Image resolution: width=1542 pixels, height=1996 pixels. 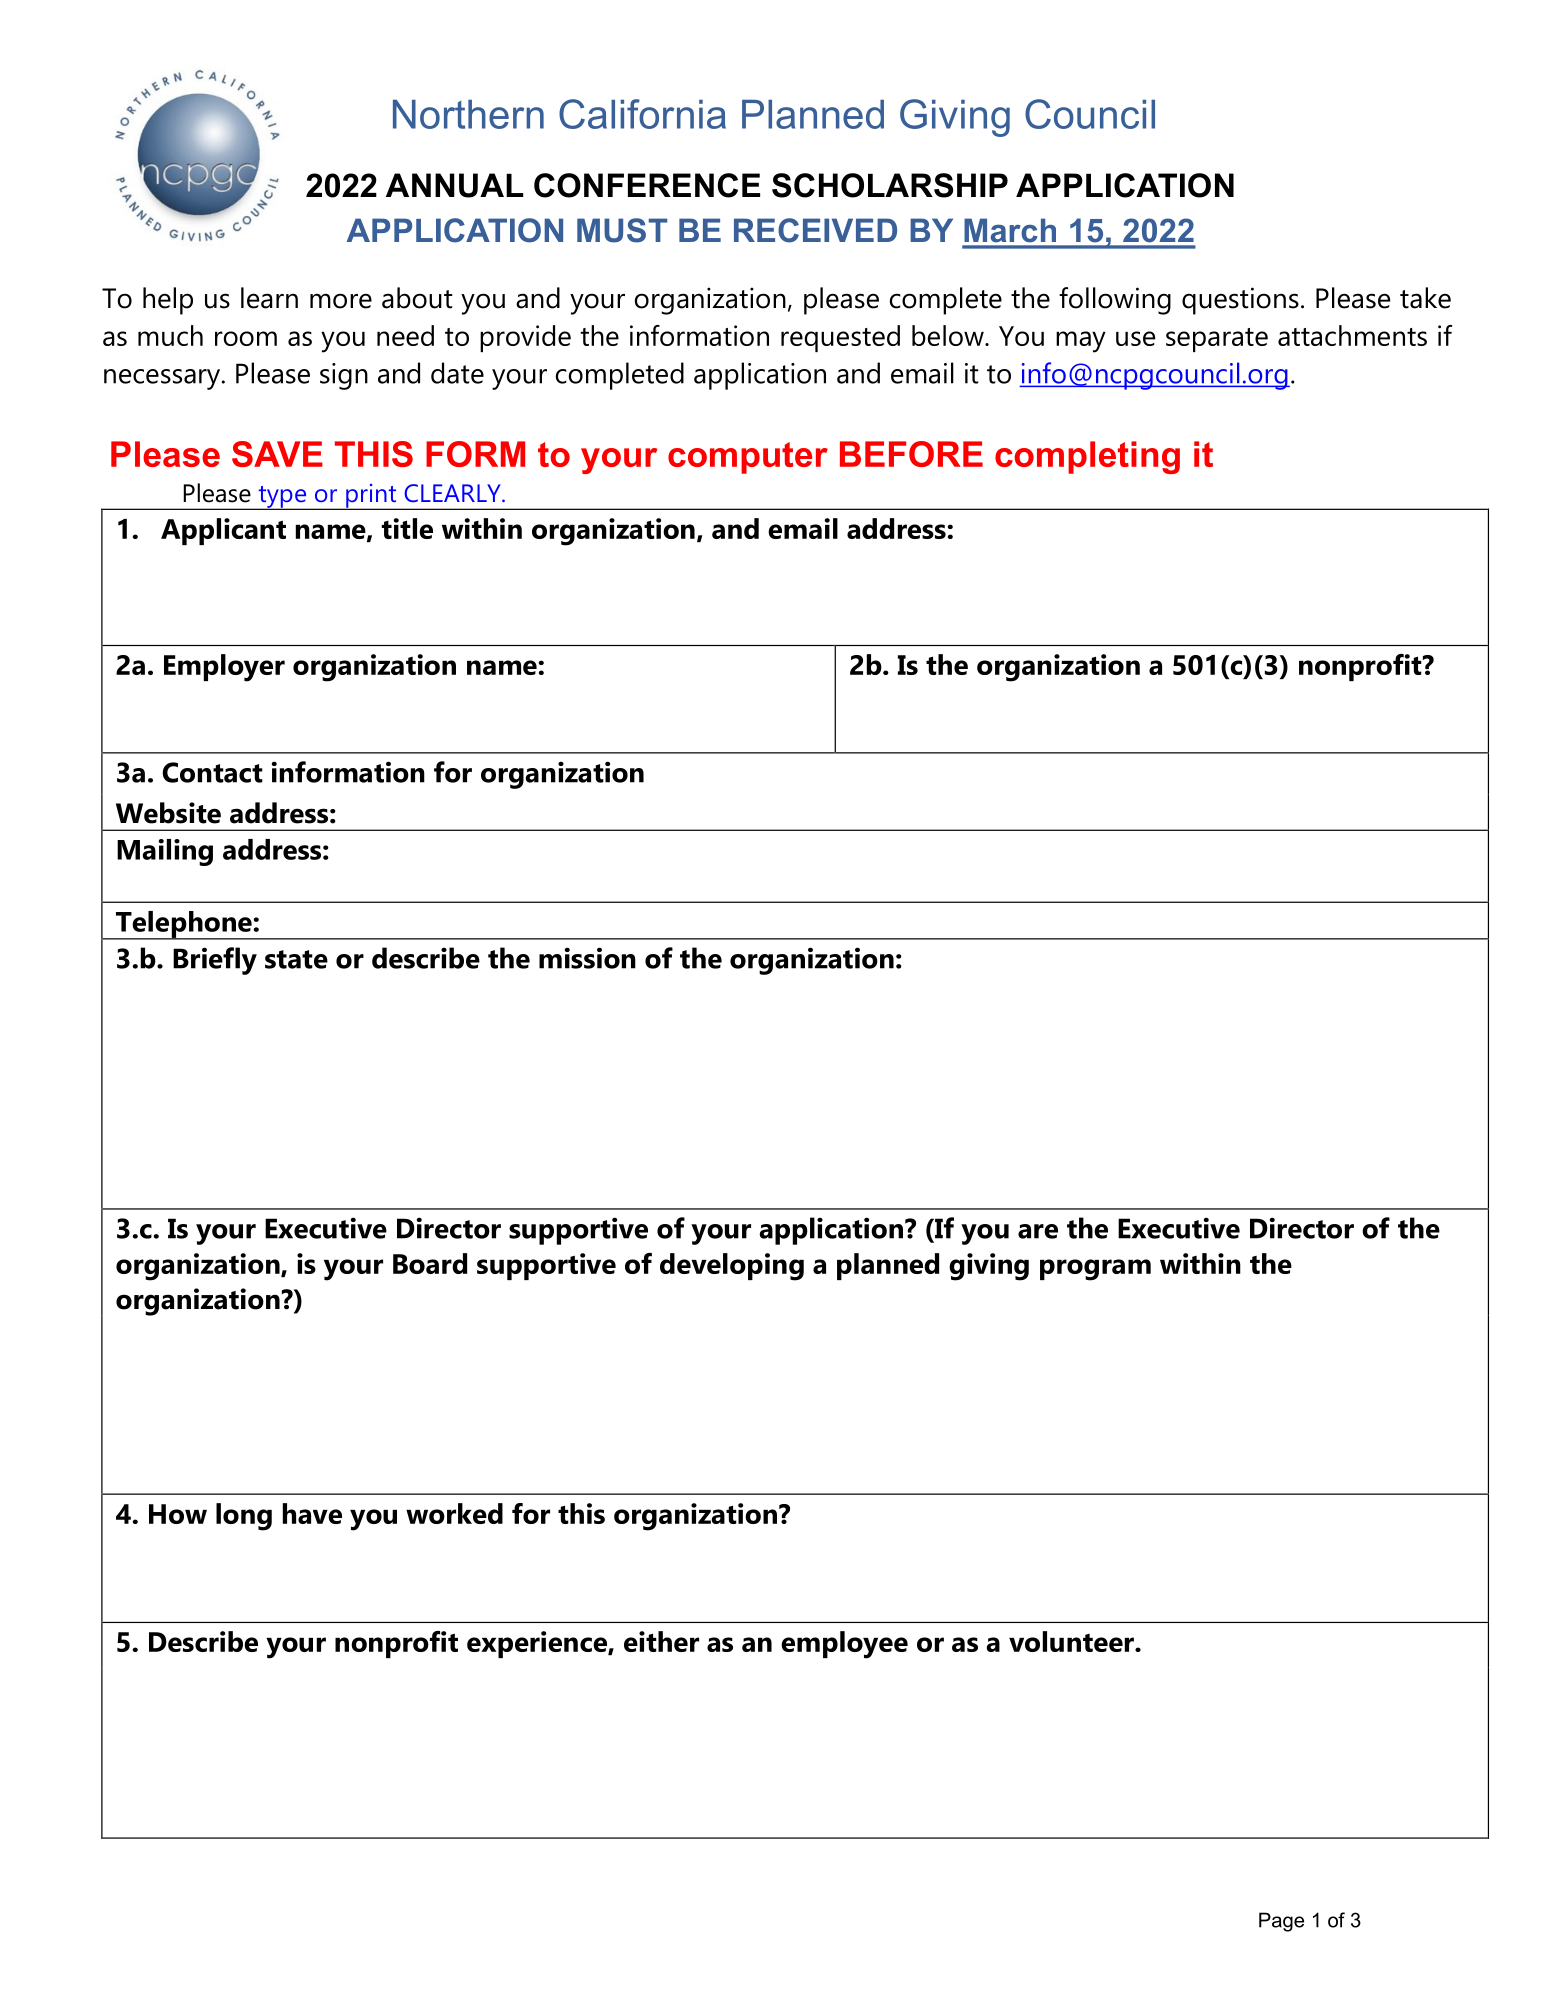 What do you see at coordinates (1095, 1270) in the screenshot?
I see `program` at bounding box center [1095, 1270].
